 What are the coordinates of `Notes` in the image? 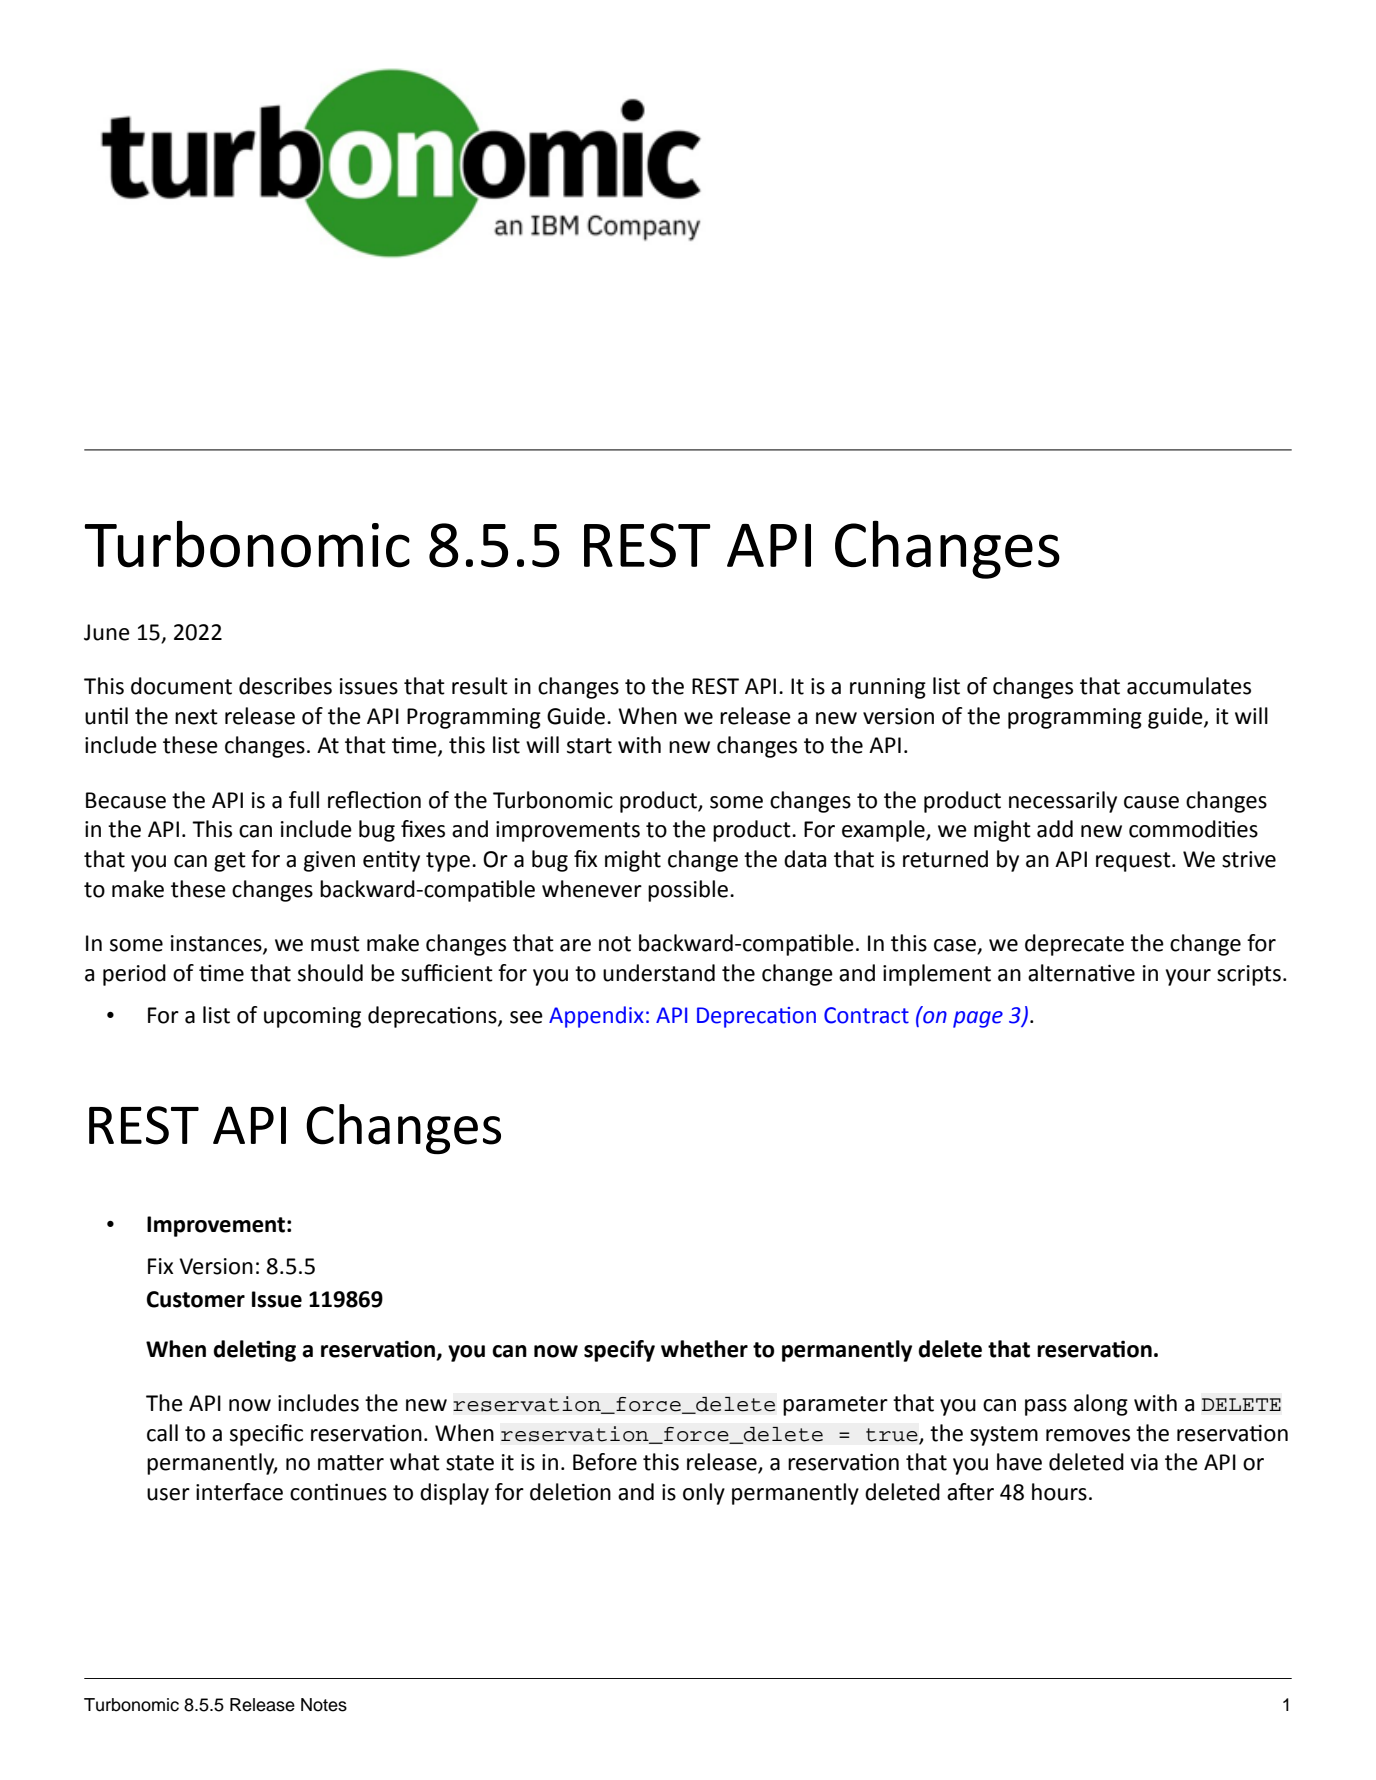 It's located at (324, 1705).
